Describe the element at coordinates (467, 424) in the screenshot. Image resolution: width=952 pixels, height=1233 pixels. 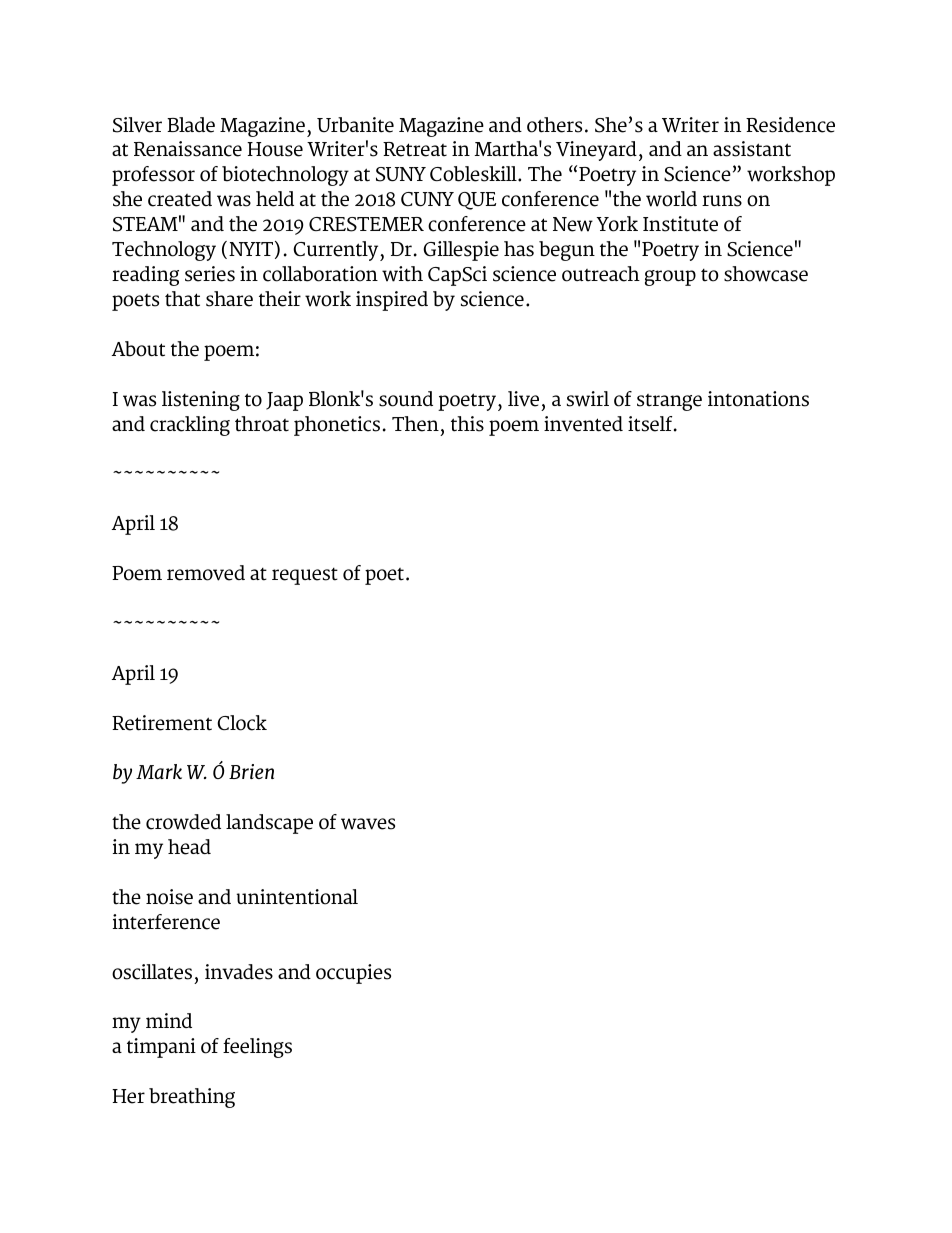
I see `this` at that location.
